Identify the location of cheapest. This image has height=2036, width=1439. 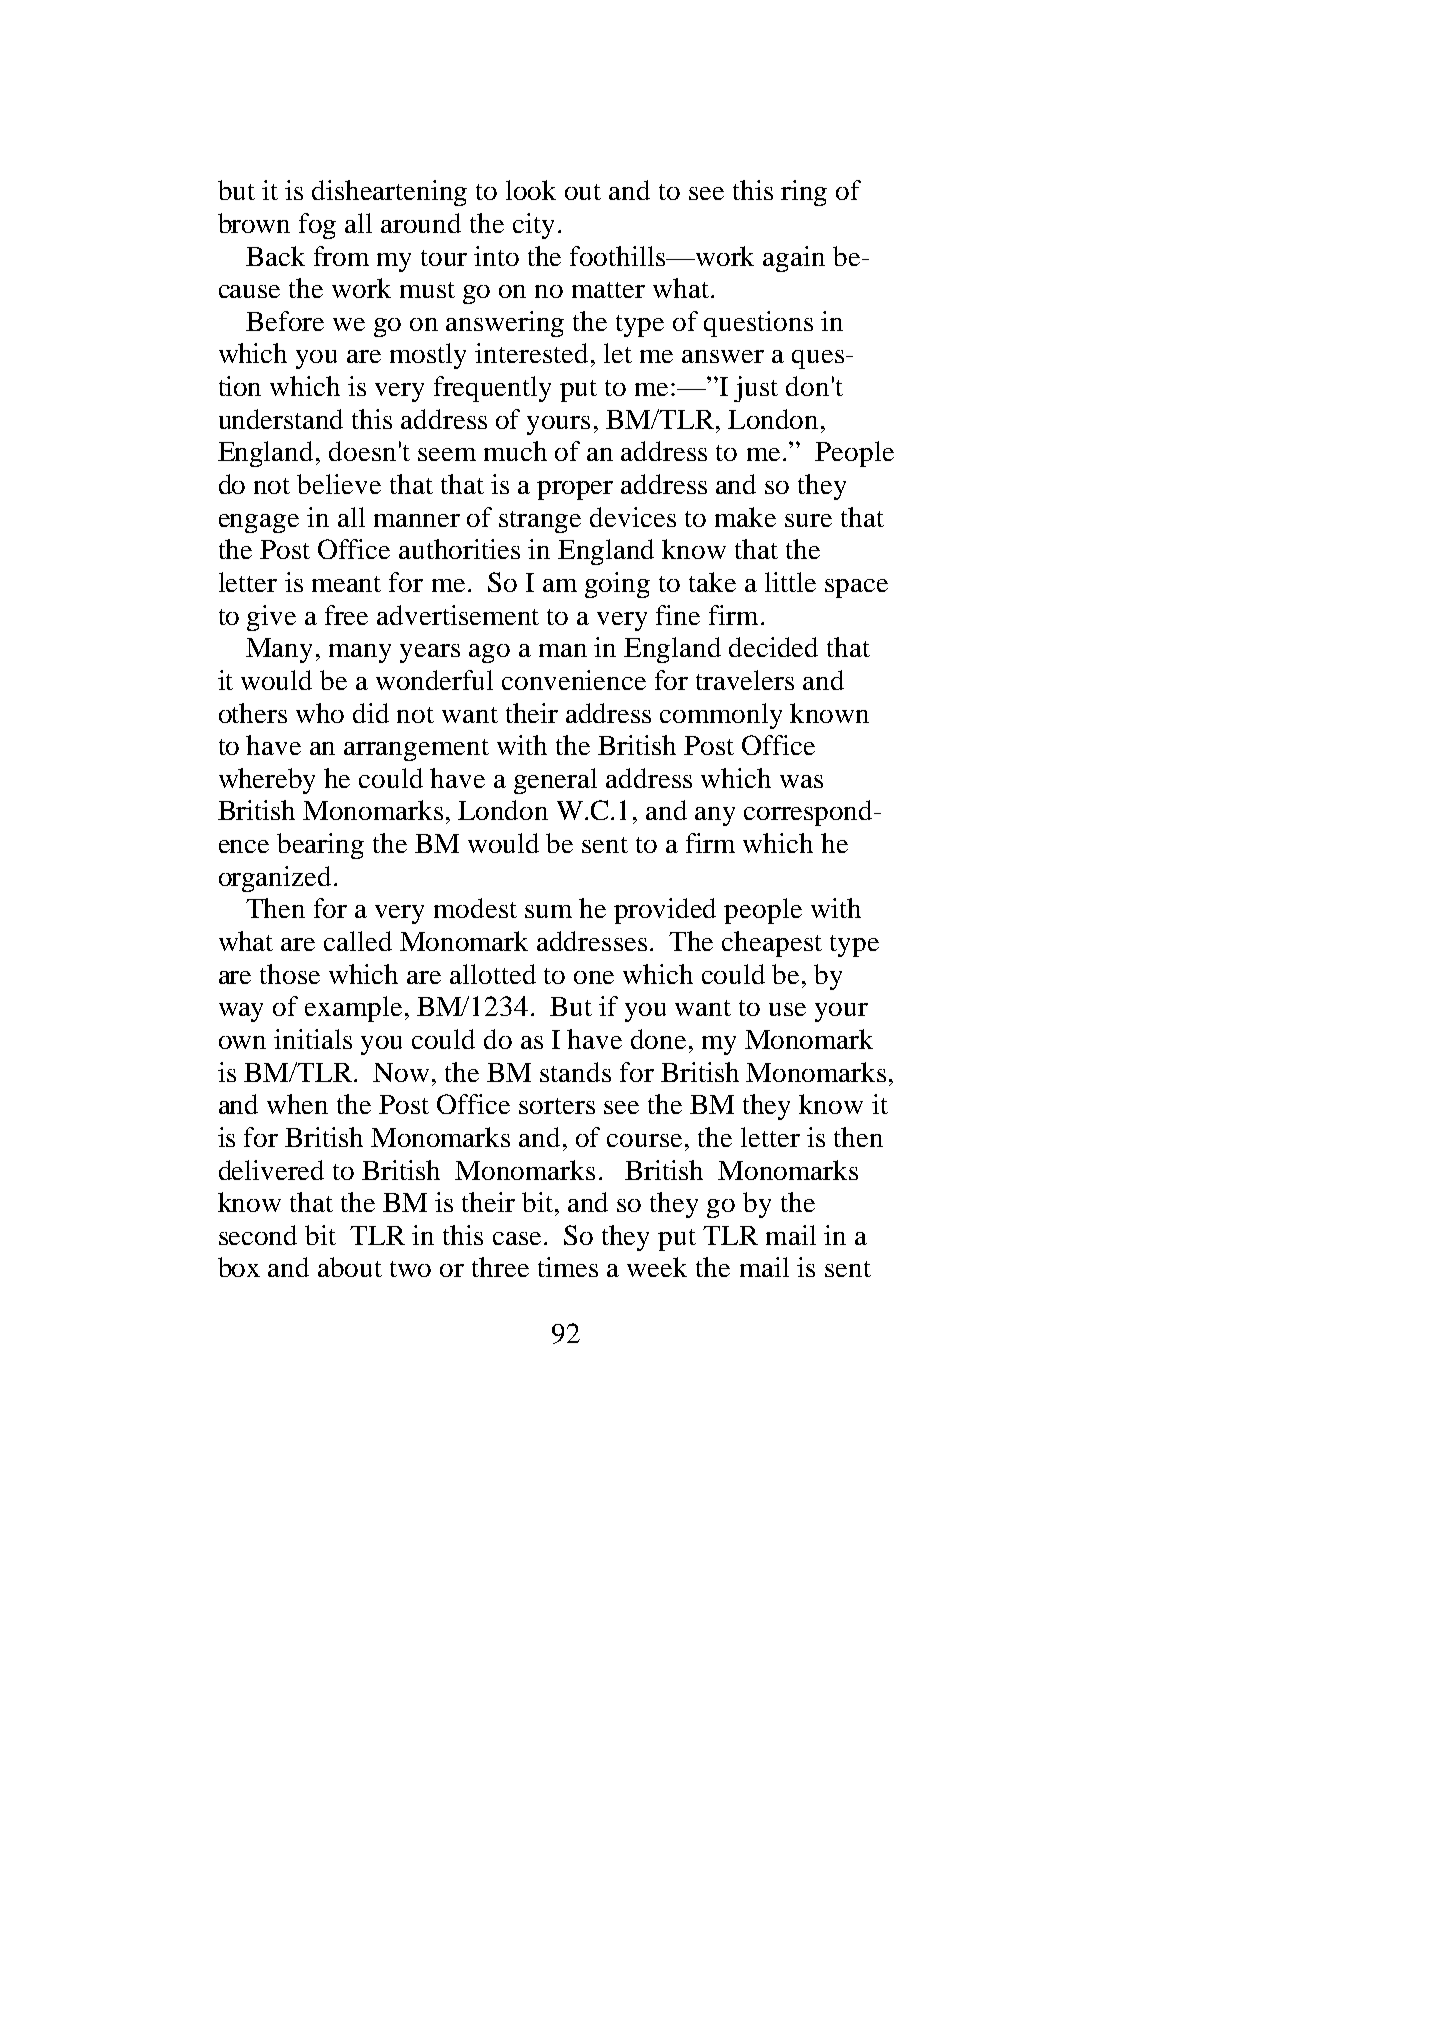
(772, 944).
